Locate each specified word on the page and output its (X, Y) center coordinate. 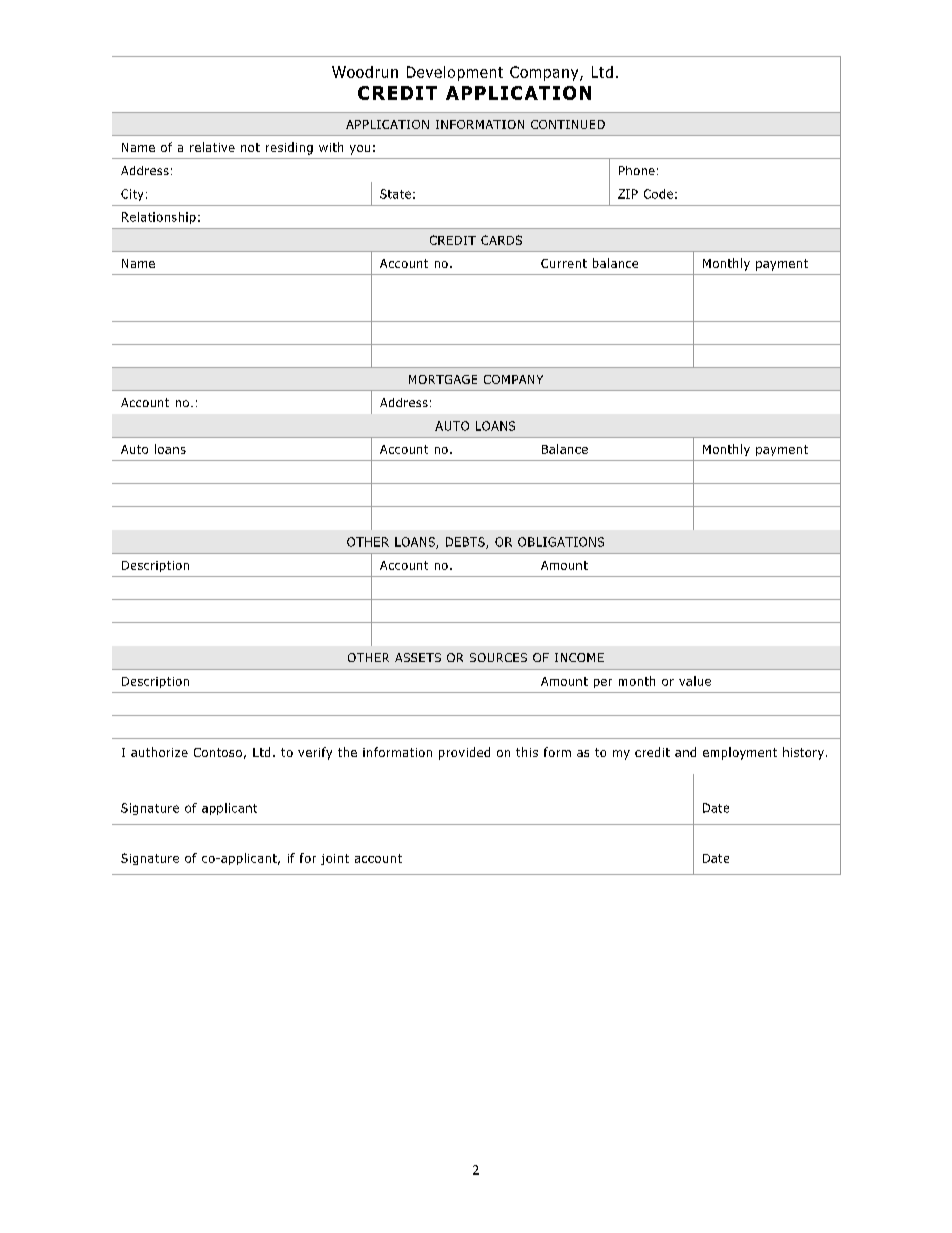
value (695, 681)
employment (740, 753)
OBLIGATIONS (561, 542)
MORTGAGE (443, 379)
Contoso (218, 752)
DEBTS (466, 543)
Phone (637, 170)
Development (455, 73)
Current (564, 263)
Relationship (159, 218)
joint (335, 859)
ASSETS (418, 657)
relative (212, 147)
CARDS (501, 240)
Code (658, 194)
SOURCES (498, 657)
